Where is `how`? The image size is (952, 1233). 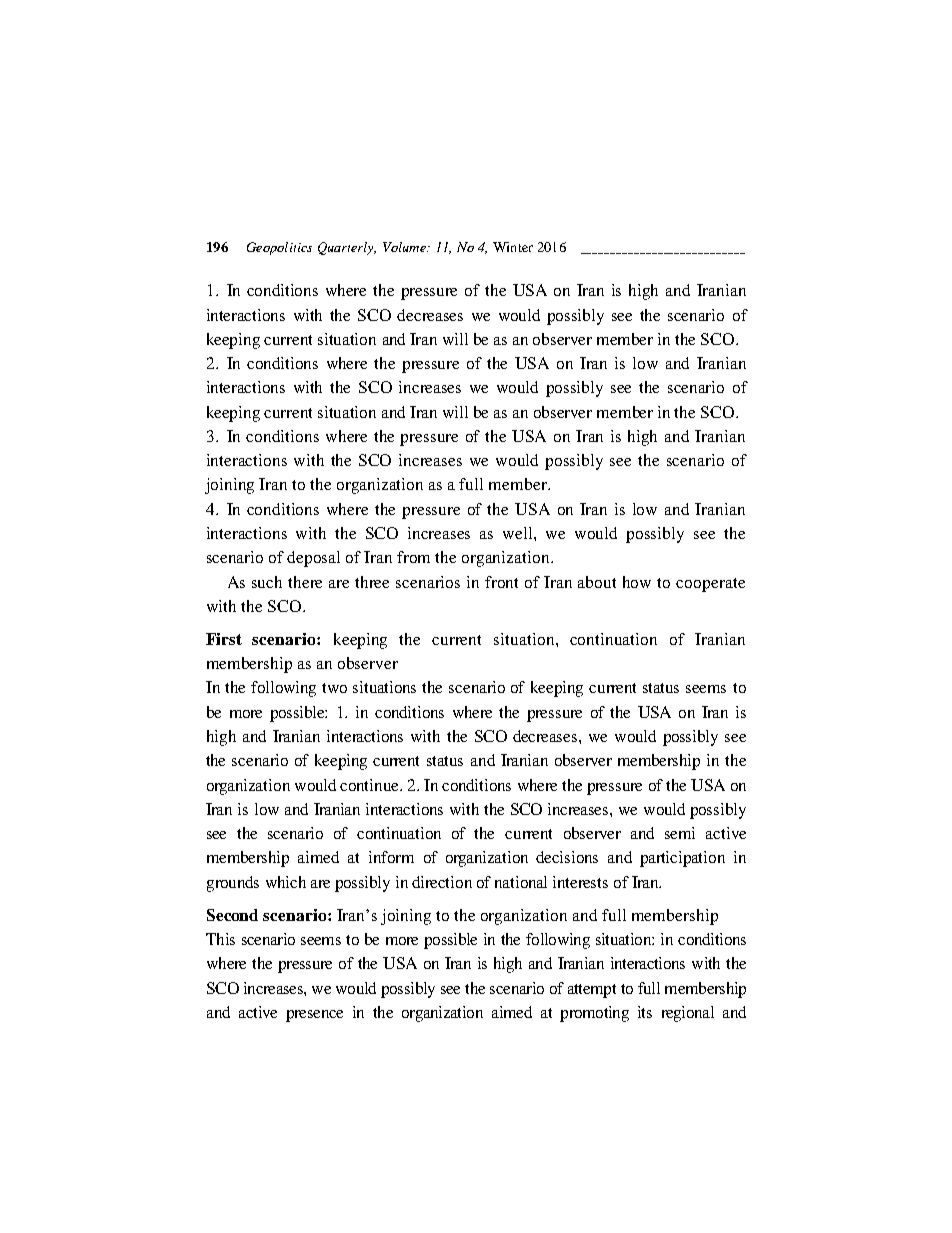 how is located at coordinates (637, 582).
